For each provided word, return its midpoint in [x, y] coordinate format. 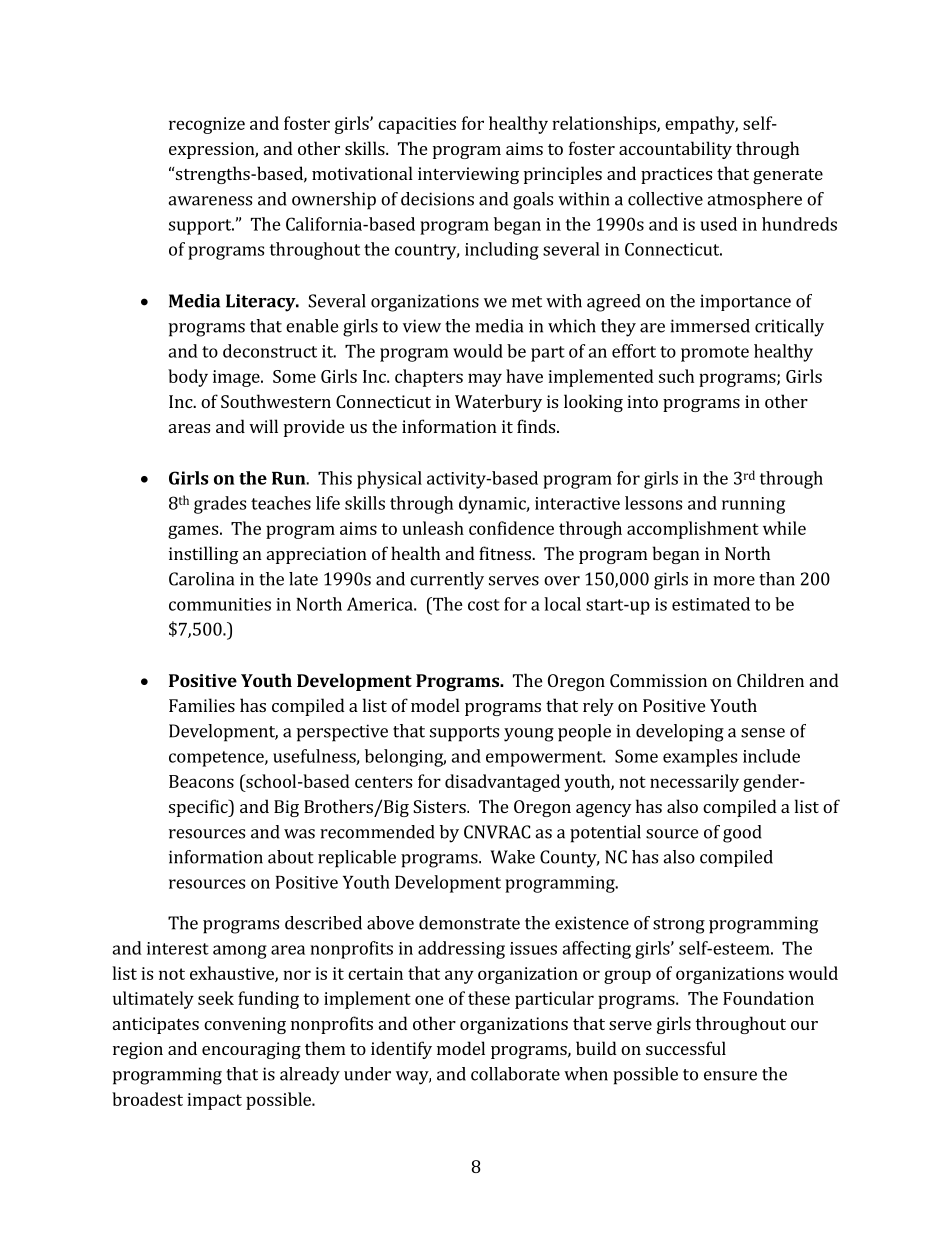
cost [484, 605]
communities [220, 604]
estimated [711, 604]
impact [214, 1101]
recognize [207, 125]
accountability [675, 150]
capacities [417, 125]
